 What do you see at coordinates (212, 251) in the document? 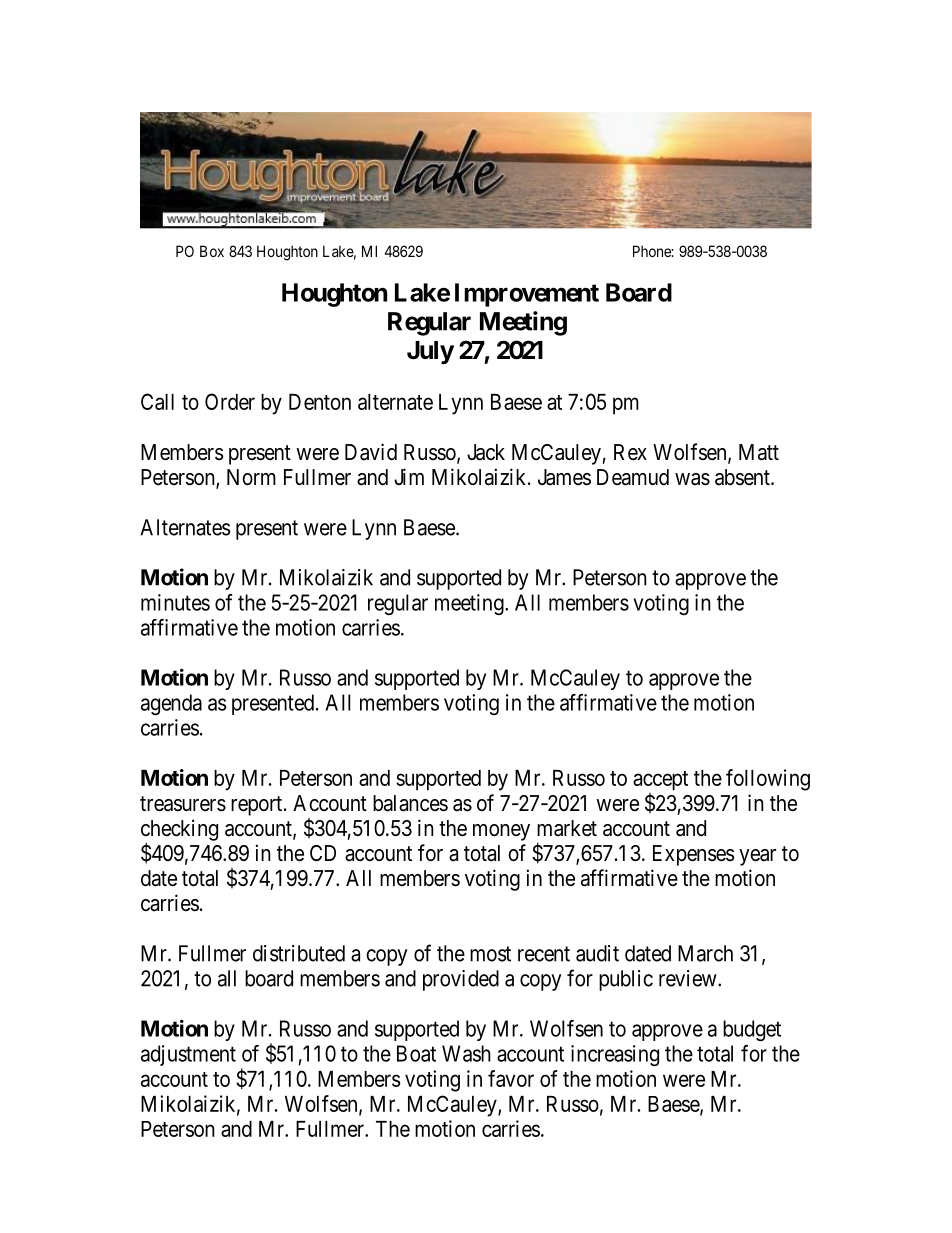
I see `Box` at bounding box center [212, 251].
